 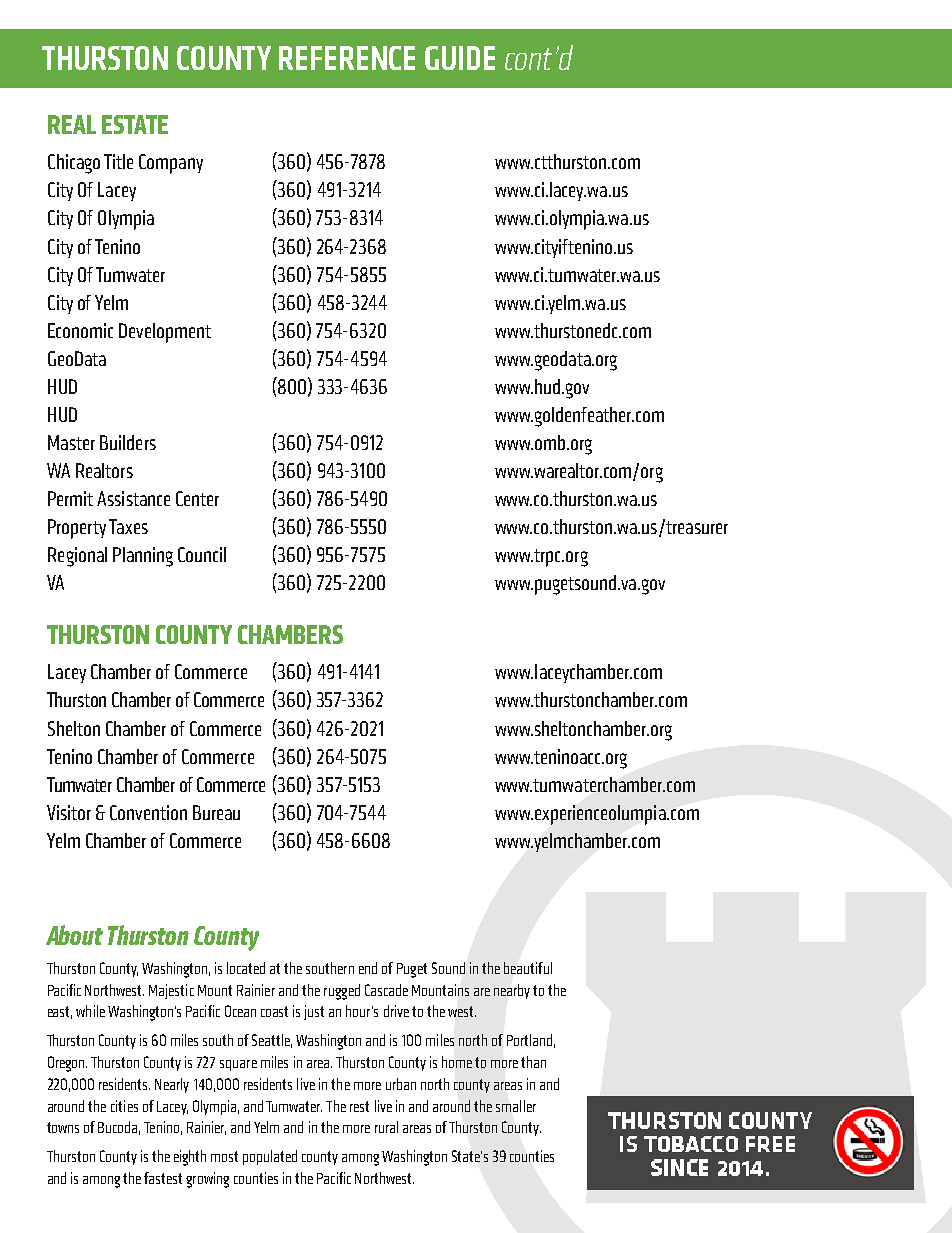 What do you see at coordinates (347, 58) in the image?
I see `REFERENCE` at bounding box center [347, 58].
